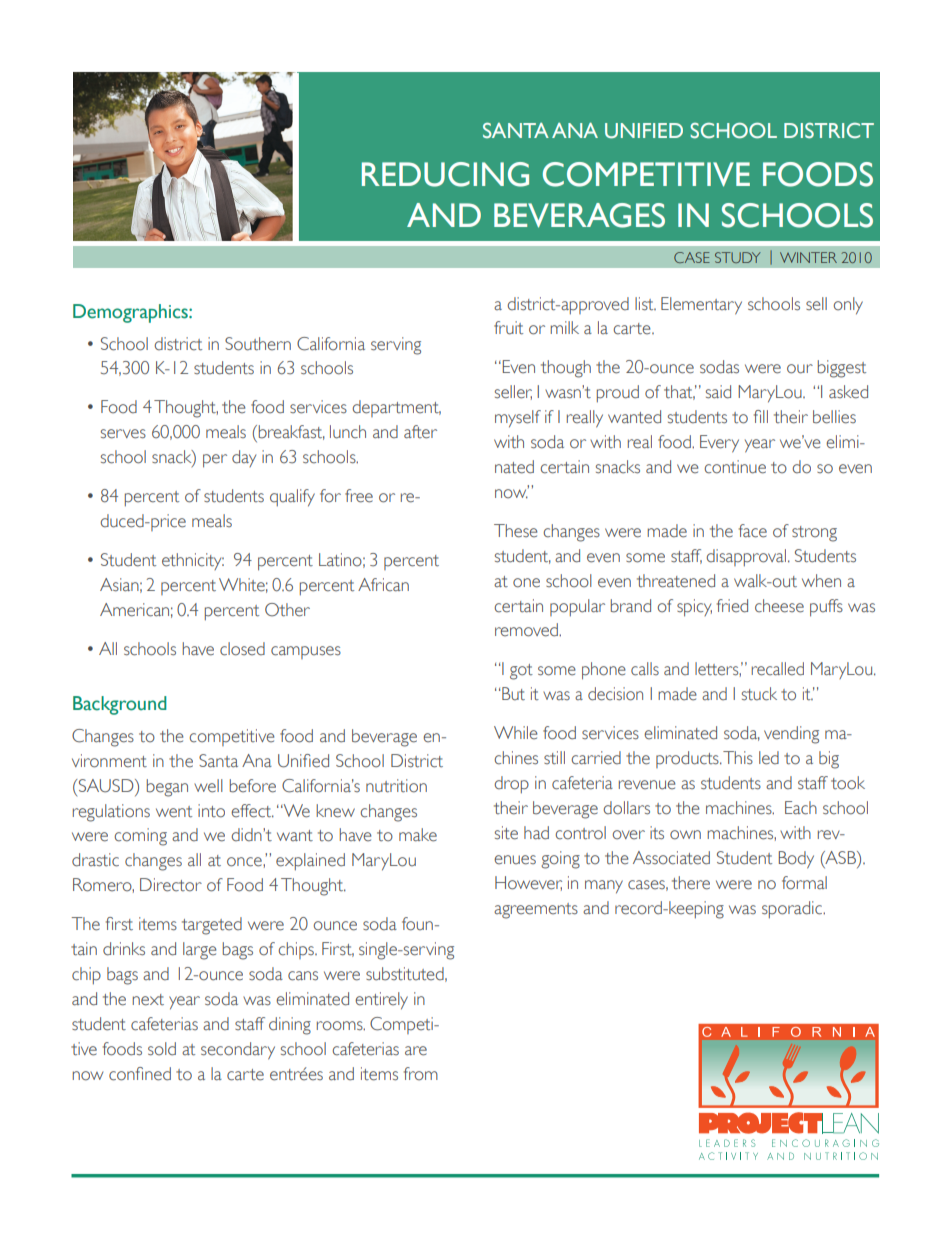 This screenshot has width=952, height=1233. What do you see at coordinates (738, 257) in the screenshot?
I see `Study` at bounding box center [738, 257].
